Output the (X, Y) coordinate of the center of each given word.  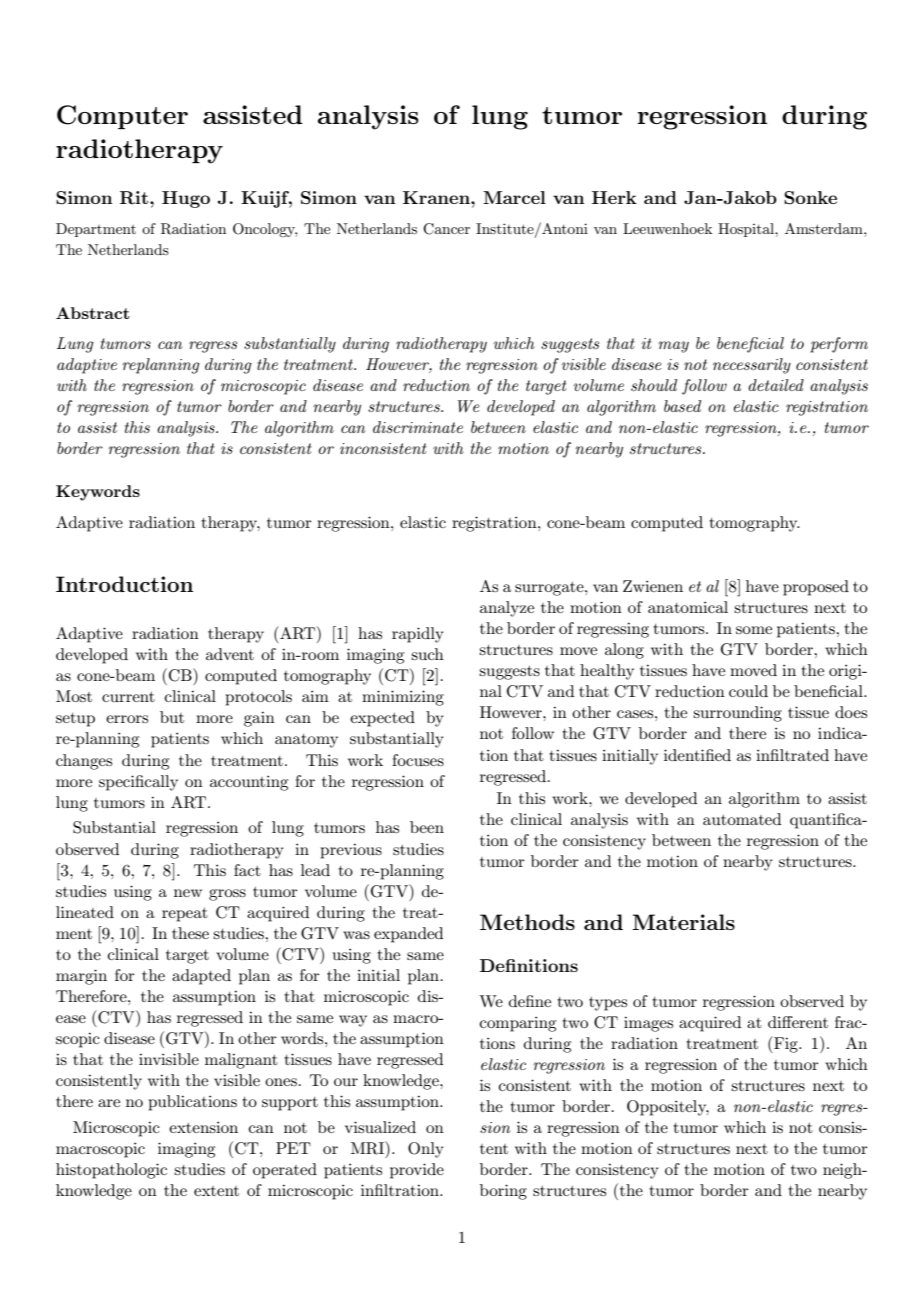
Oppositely (668, 1108)
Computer (122, 117)
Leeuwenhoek (667, 228)
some (754, 630)
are (109, 1103)
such (427, 654)
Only (426, 1150)
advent (230, 654)
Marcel (514, 197)
